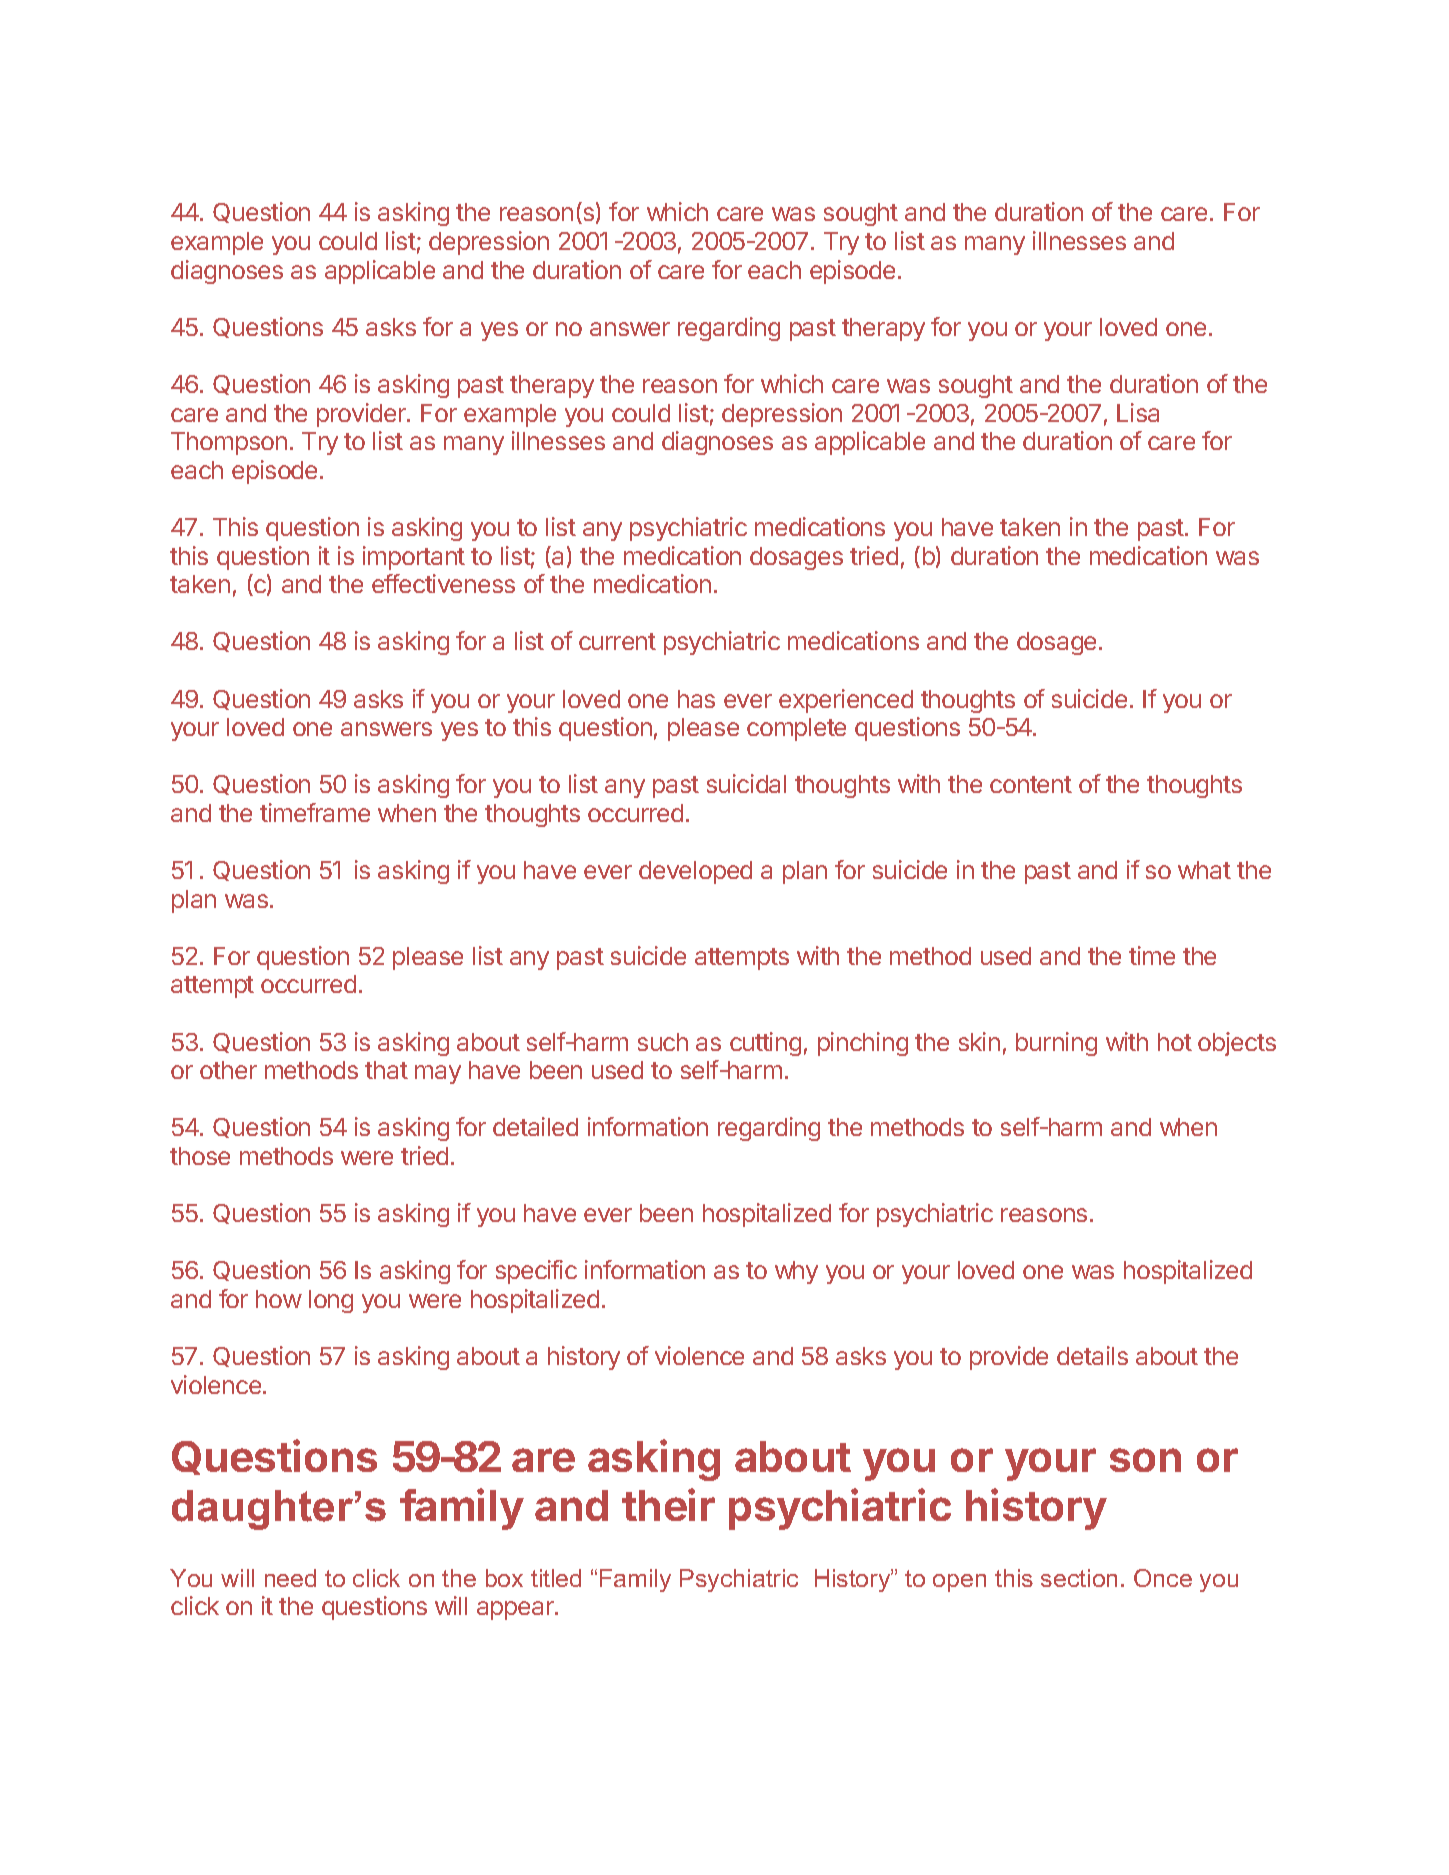  What do you see at coordinates (386, 1070) in the screenshot?
I see `that` at bounding box center [386, 1070].
